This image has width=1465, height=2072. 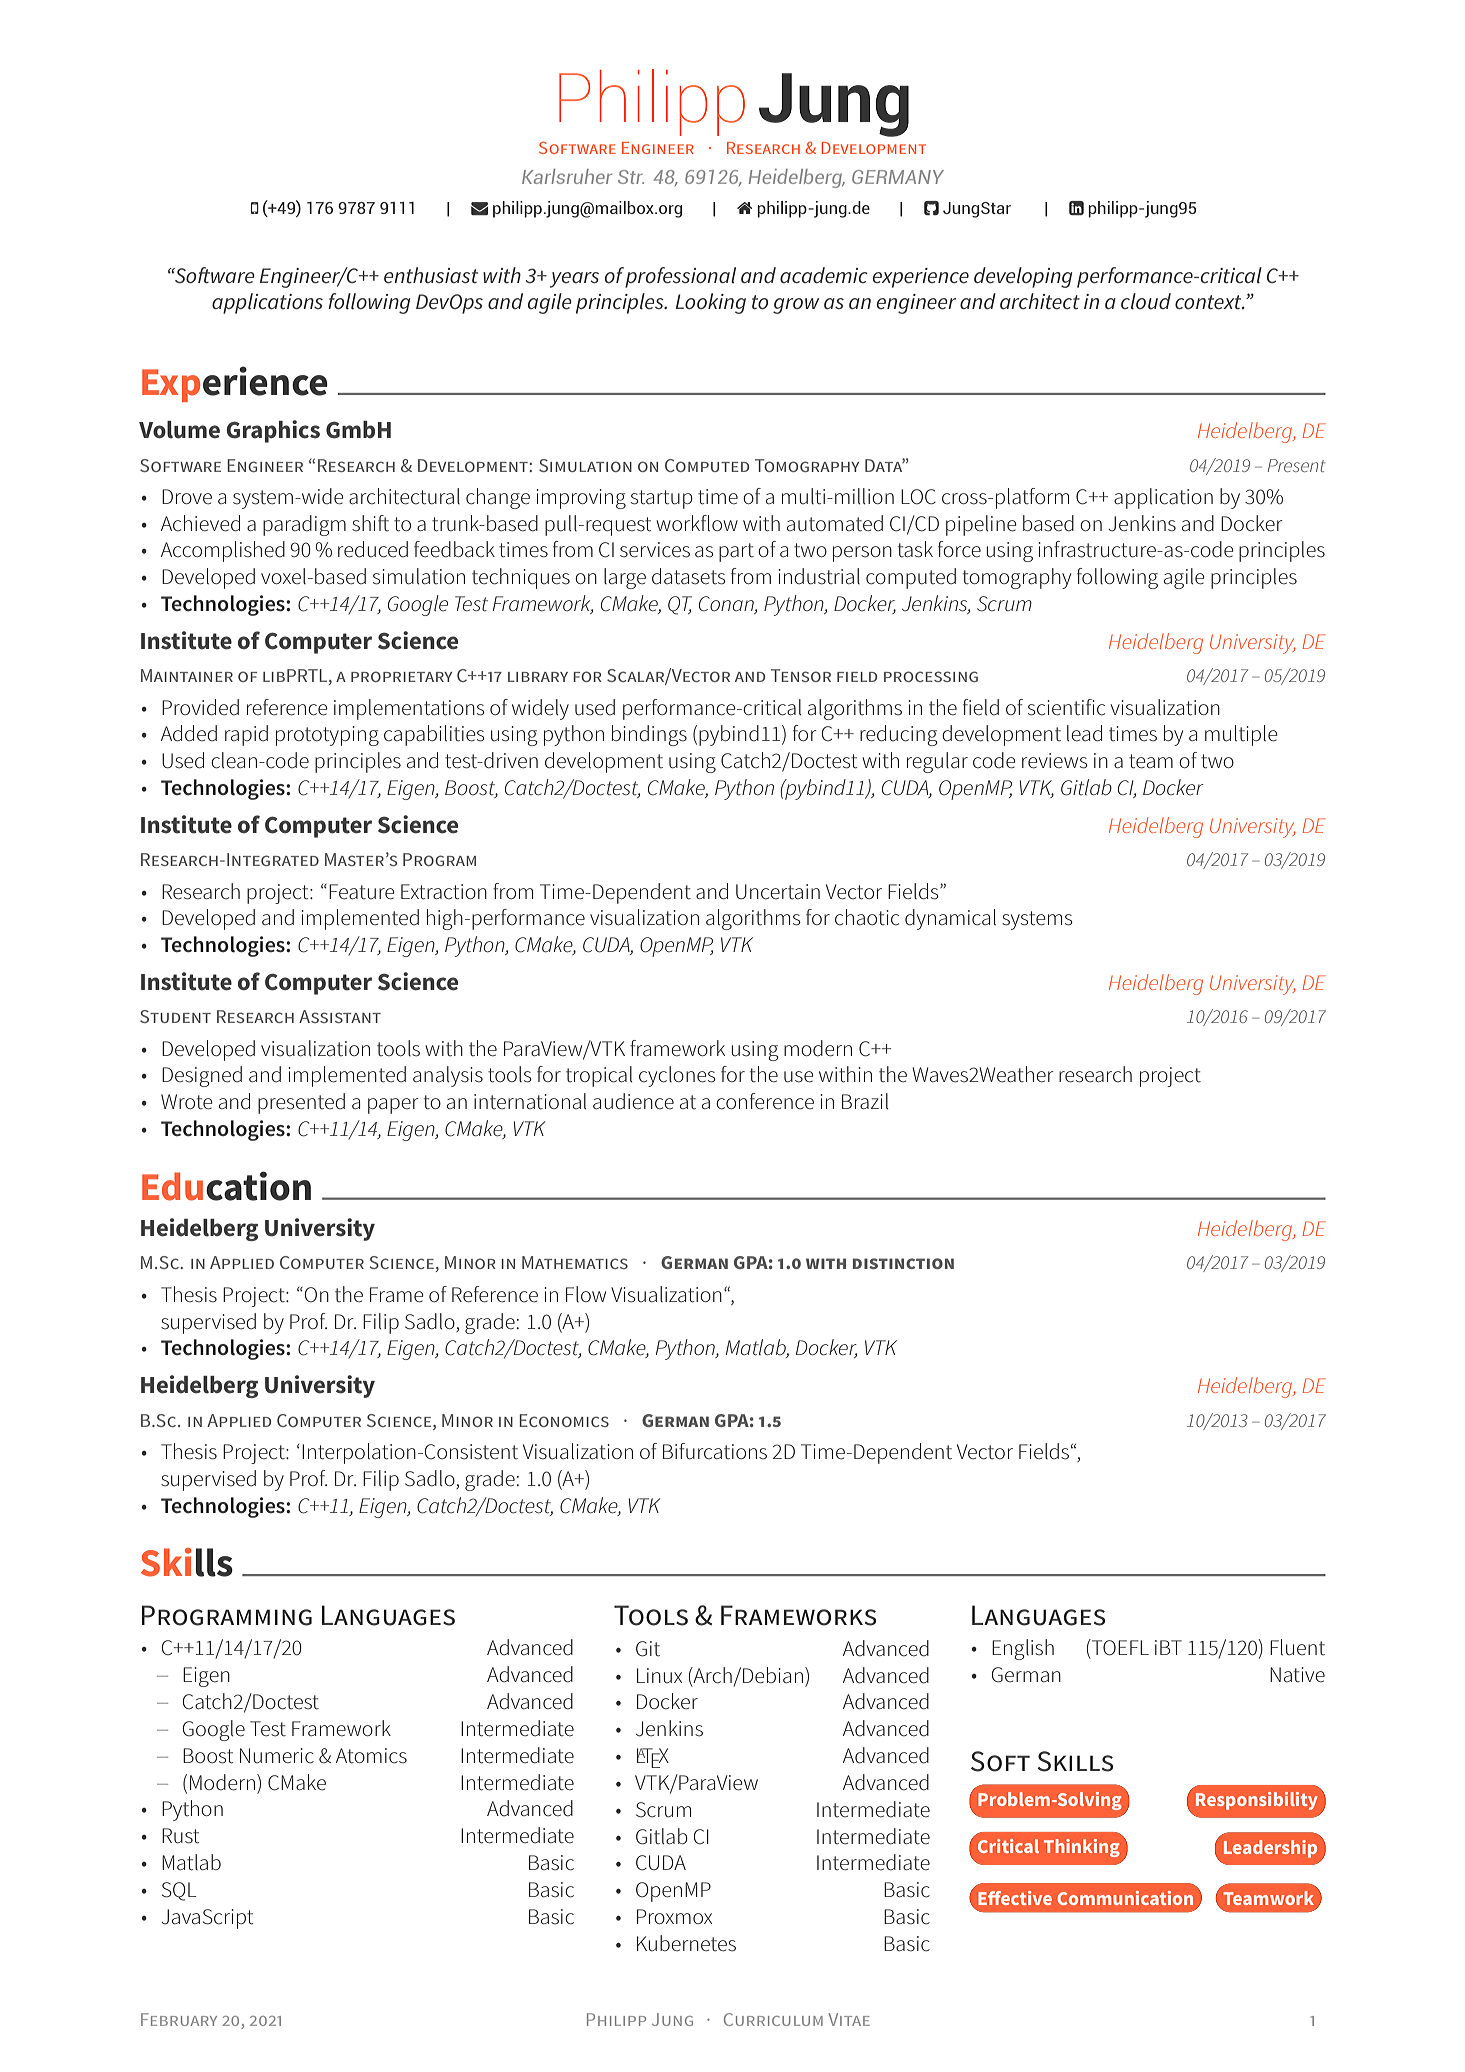 What do you see at coordinates (431, 275) in the image?
I see `enthusiast` at bounding box center [431, 275].
